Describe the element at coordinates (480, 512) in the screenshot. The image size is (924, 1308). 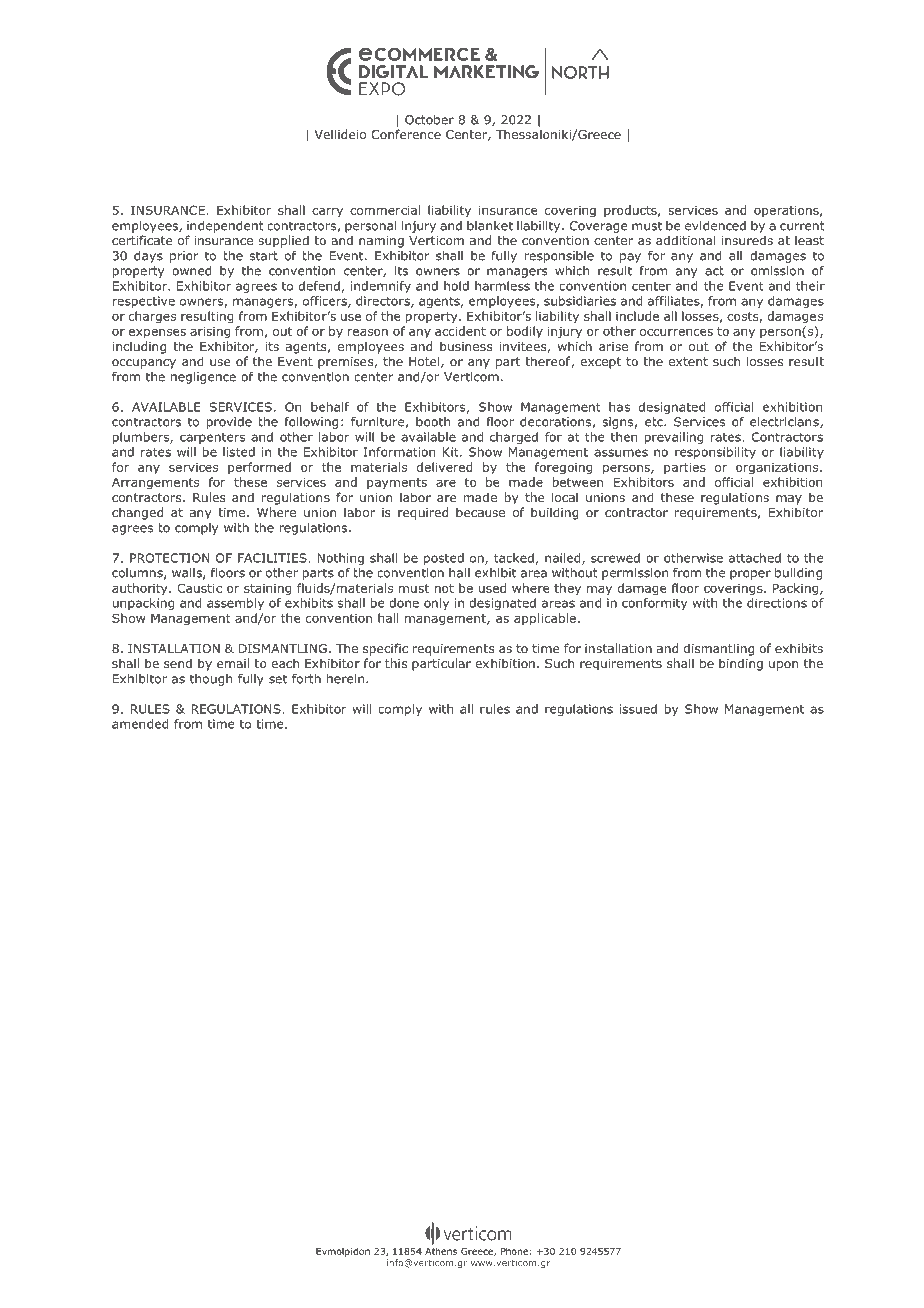
I see `because` at that location.
